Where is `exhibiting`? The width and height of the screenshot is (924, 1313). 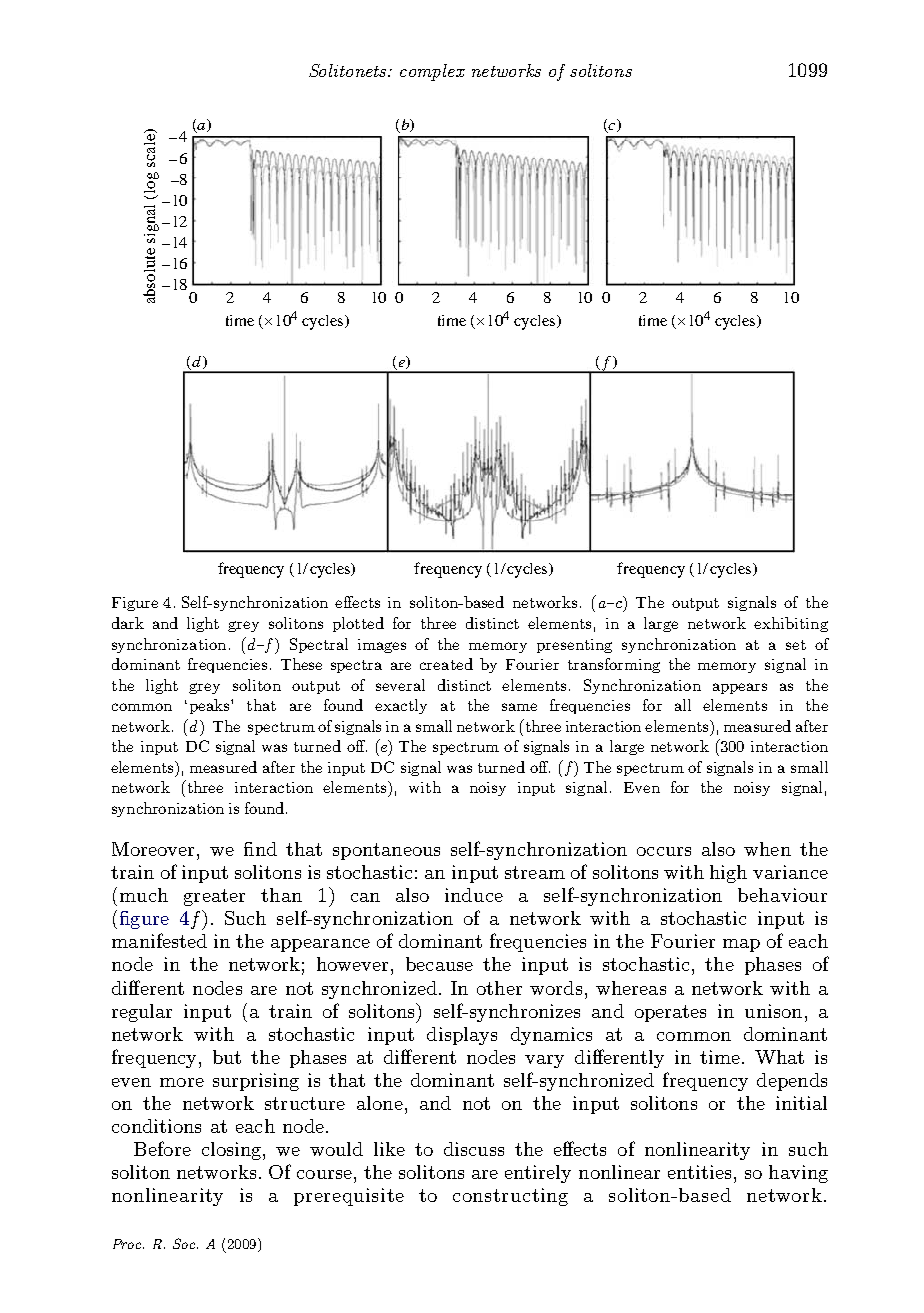
exhibiting is located at coordinates (791, 624).
